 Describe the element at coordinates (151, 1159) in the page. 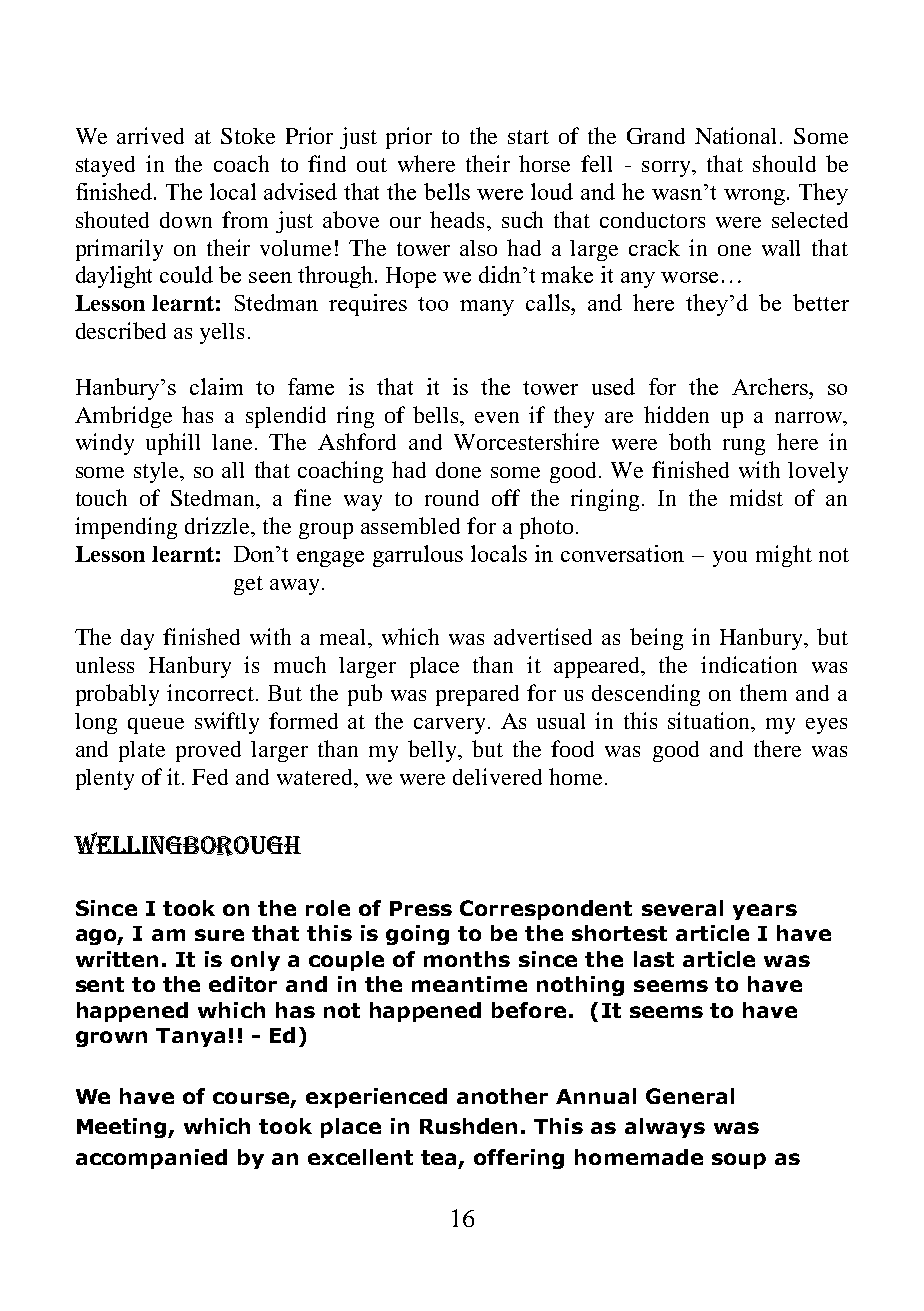

I see `accompanied` at that location.
